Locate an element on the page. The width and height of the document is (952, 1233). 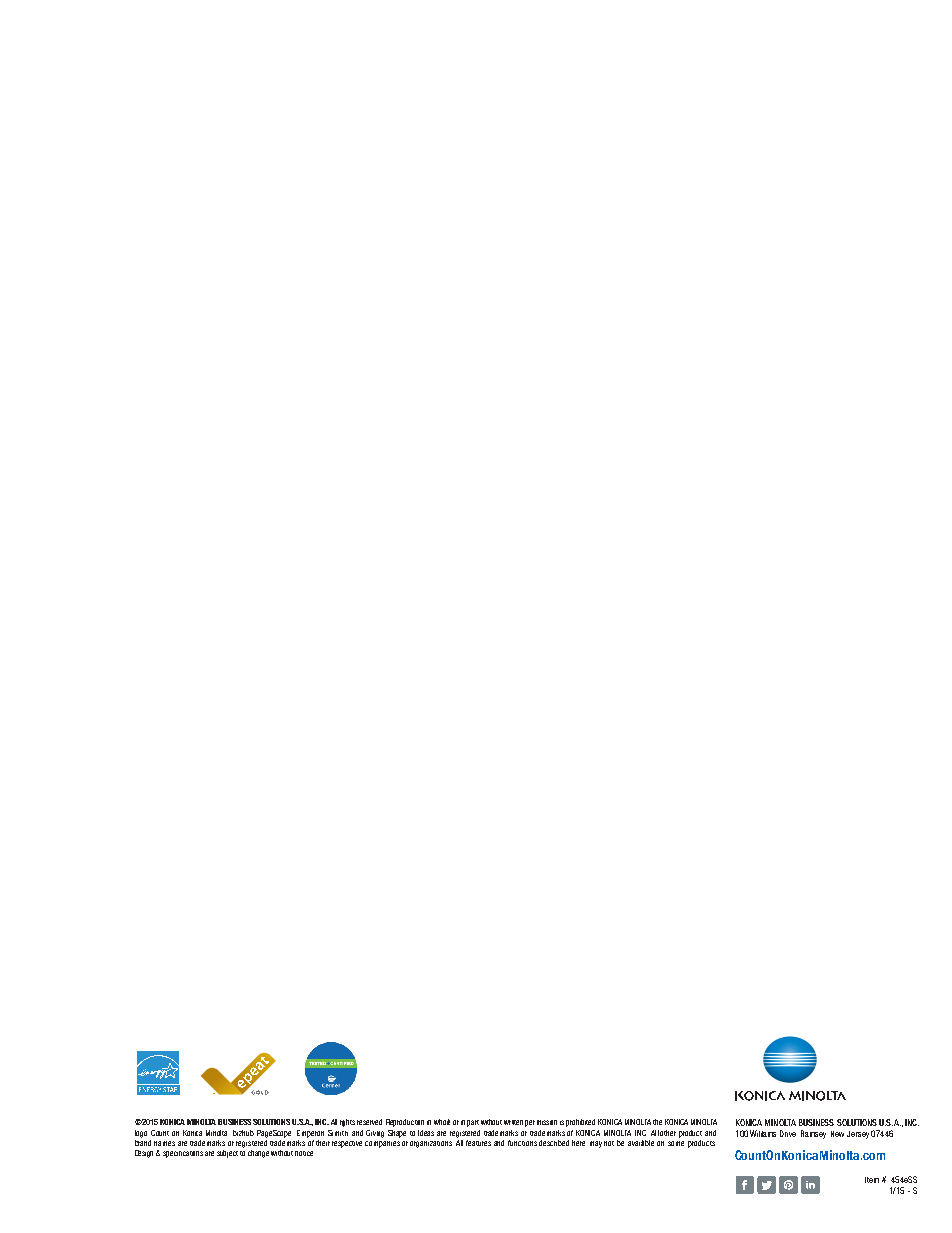
functions is located at coordinates (522, 1143).
